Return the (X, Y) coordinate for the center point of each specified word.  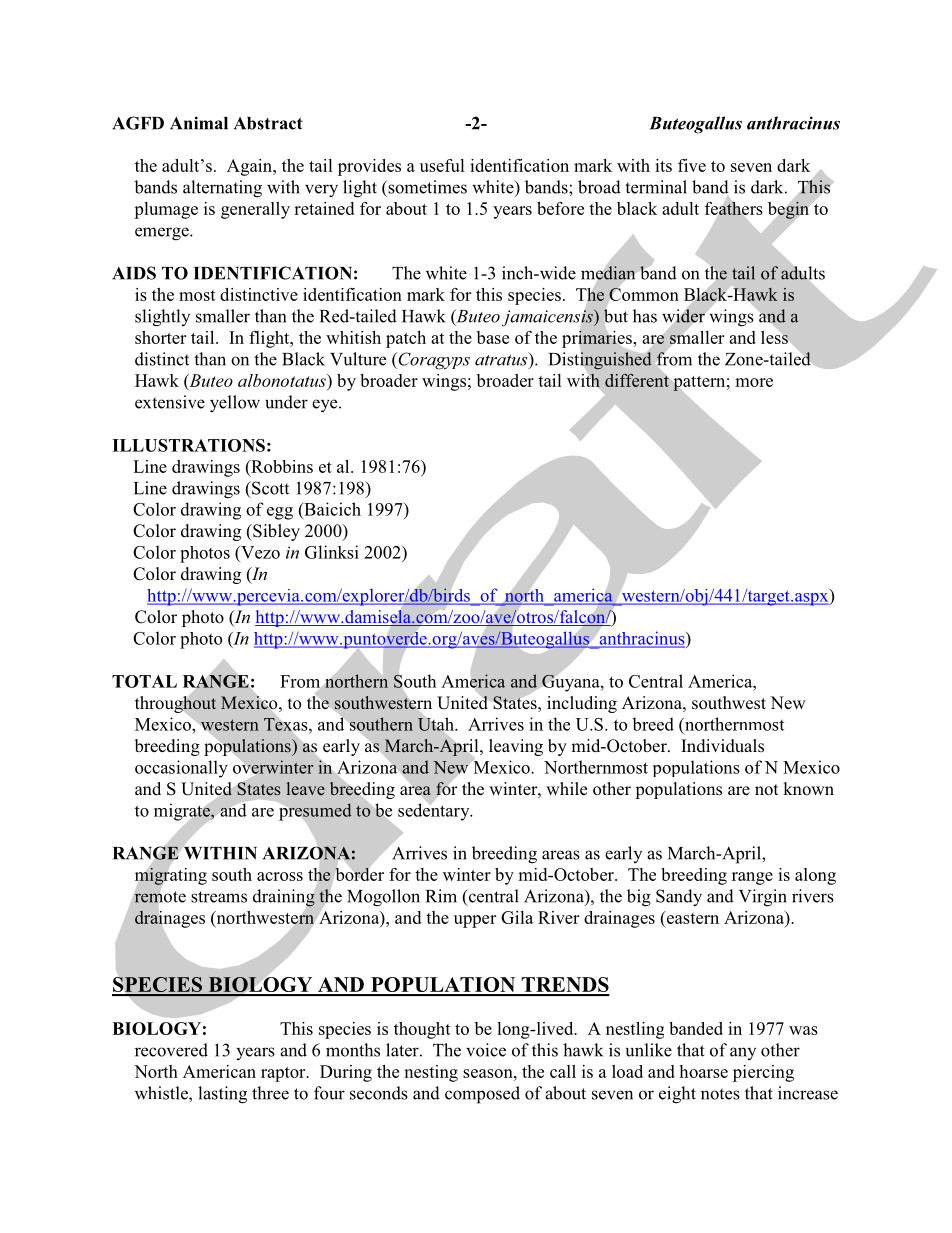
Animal (199, 123)
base (493, 337)
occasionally (181, 769)
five (692, 165)
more (754, 382)
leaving (516, 747)
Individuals (722, 746)
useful (442, 165)
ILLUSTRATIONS (188, 445)
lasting (222, 1095)
